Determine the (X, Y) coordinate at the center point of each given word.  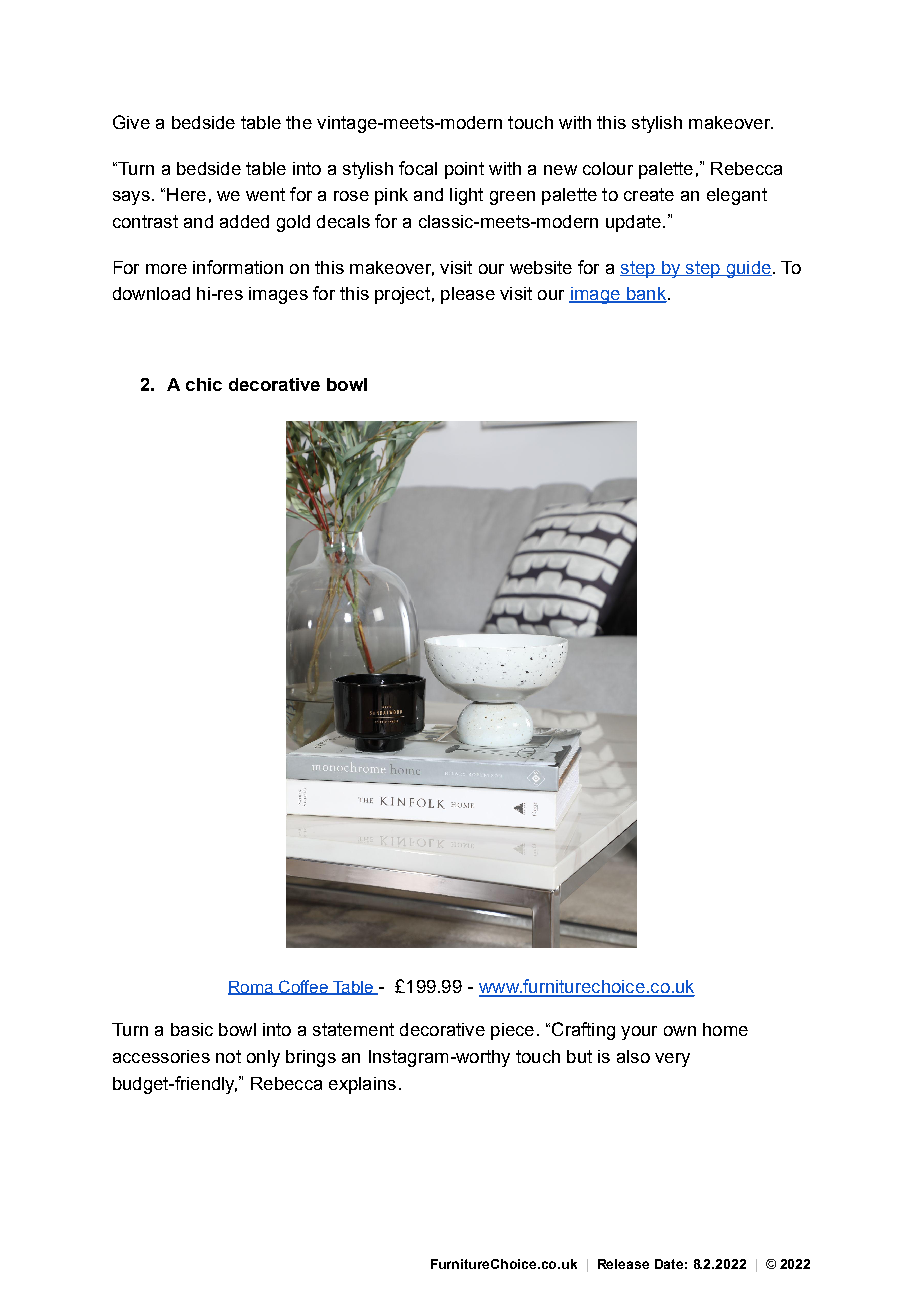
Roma (251, 988)
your (639, 1033)
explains (362, 1085)
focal (418, 168)
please (468, 295)
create (649, 194)
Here (186, 194)
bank (645, 295)
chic (204, 384)
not (228, 1056)
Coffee (303, 987)
